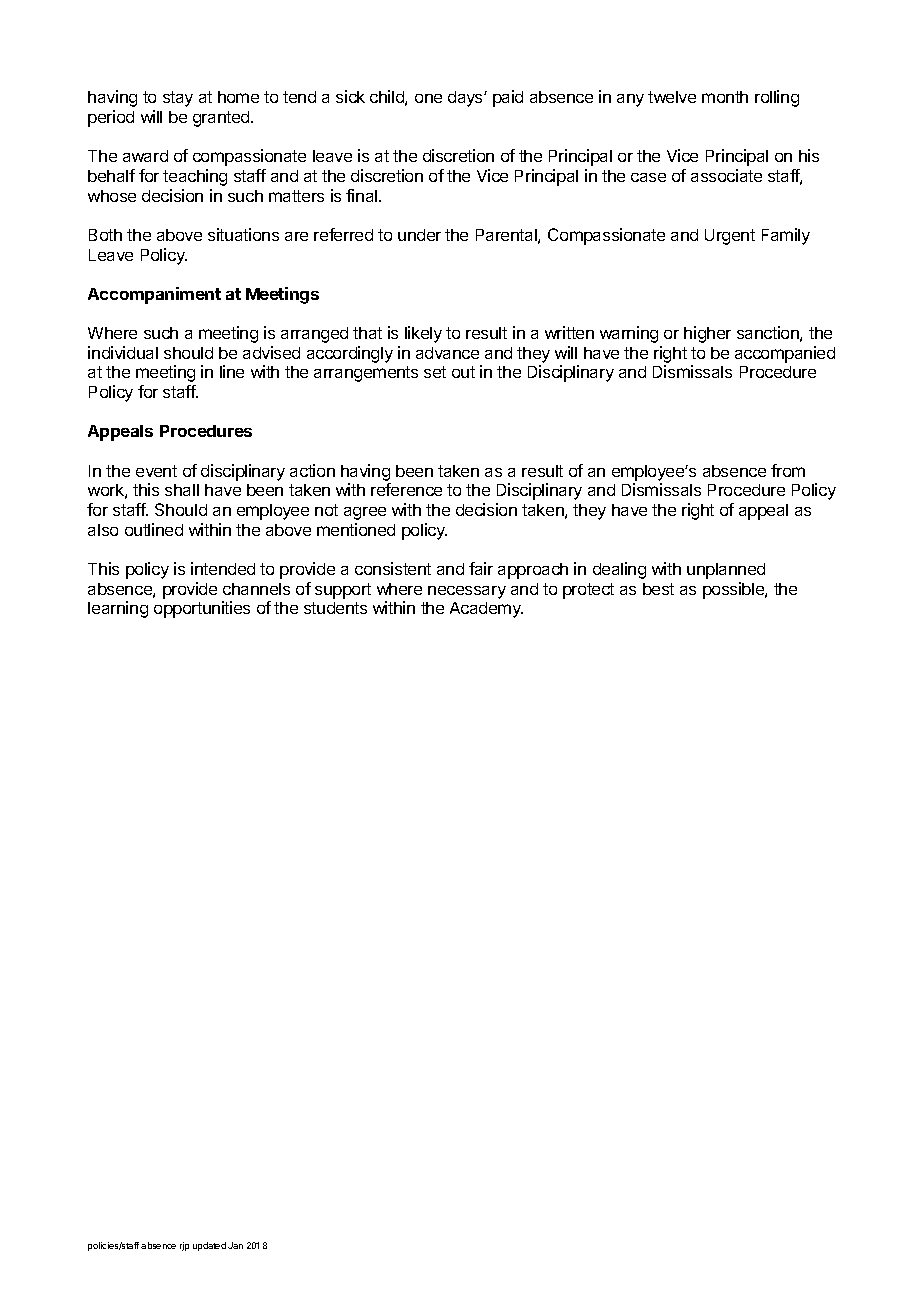 The image size is (924, 1308). I want to click on unplanned, so click(726, 571).
